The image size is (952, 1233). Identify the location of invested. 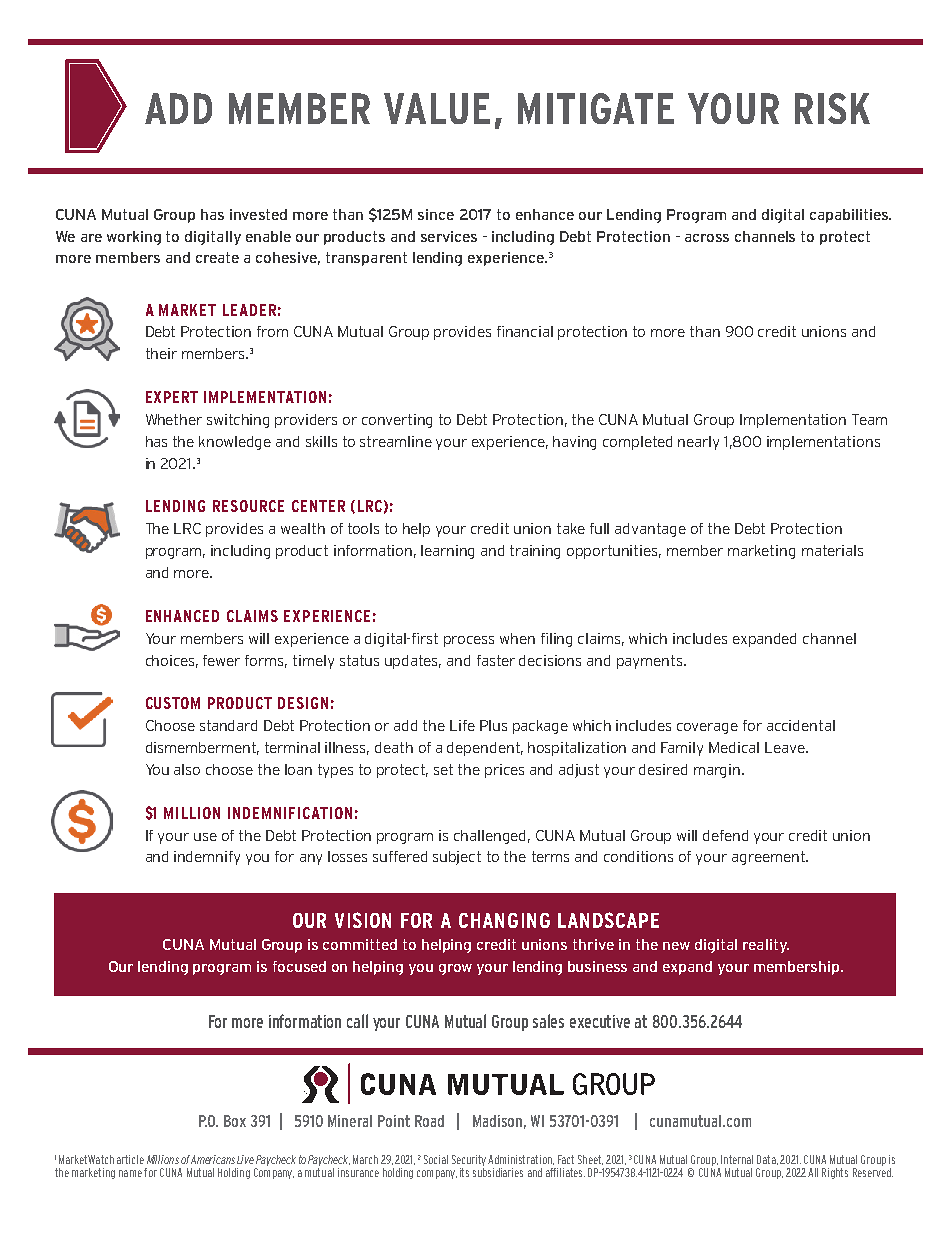
(258, 214).
